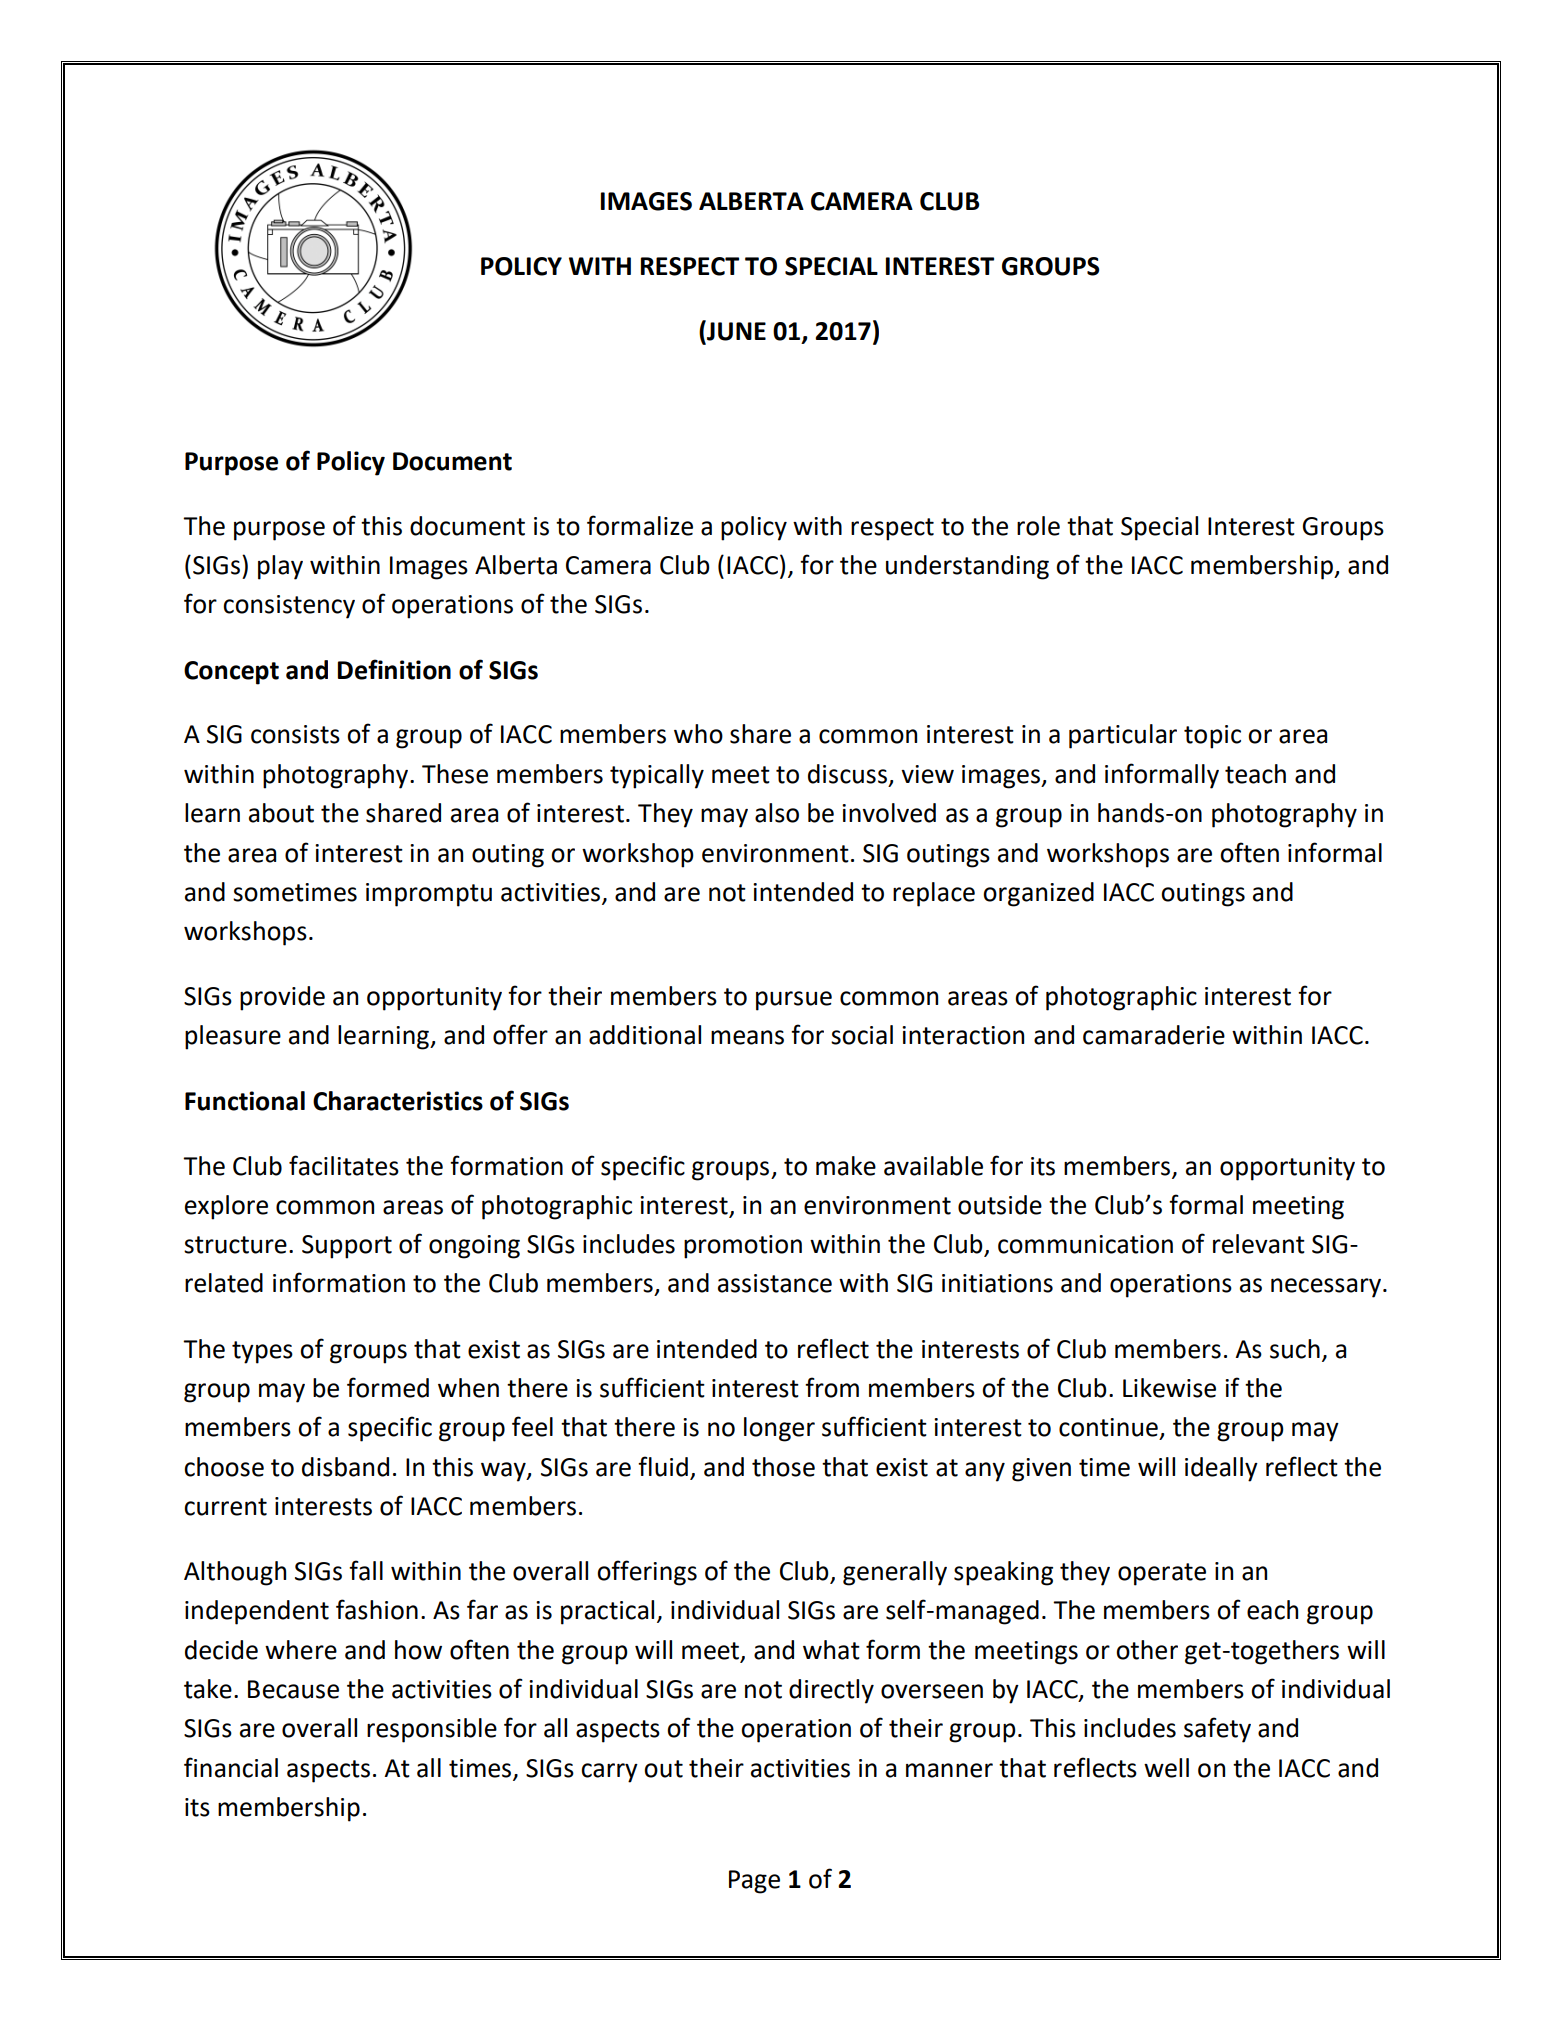 This screenshot has height=2020, width=1561. What do you see at coordinates (1259, 1244) in the screenshot?
I see `relevant` at bounding box center [1259, 1244].
